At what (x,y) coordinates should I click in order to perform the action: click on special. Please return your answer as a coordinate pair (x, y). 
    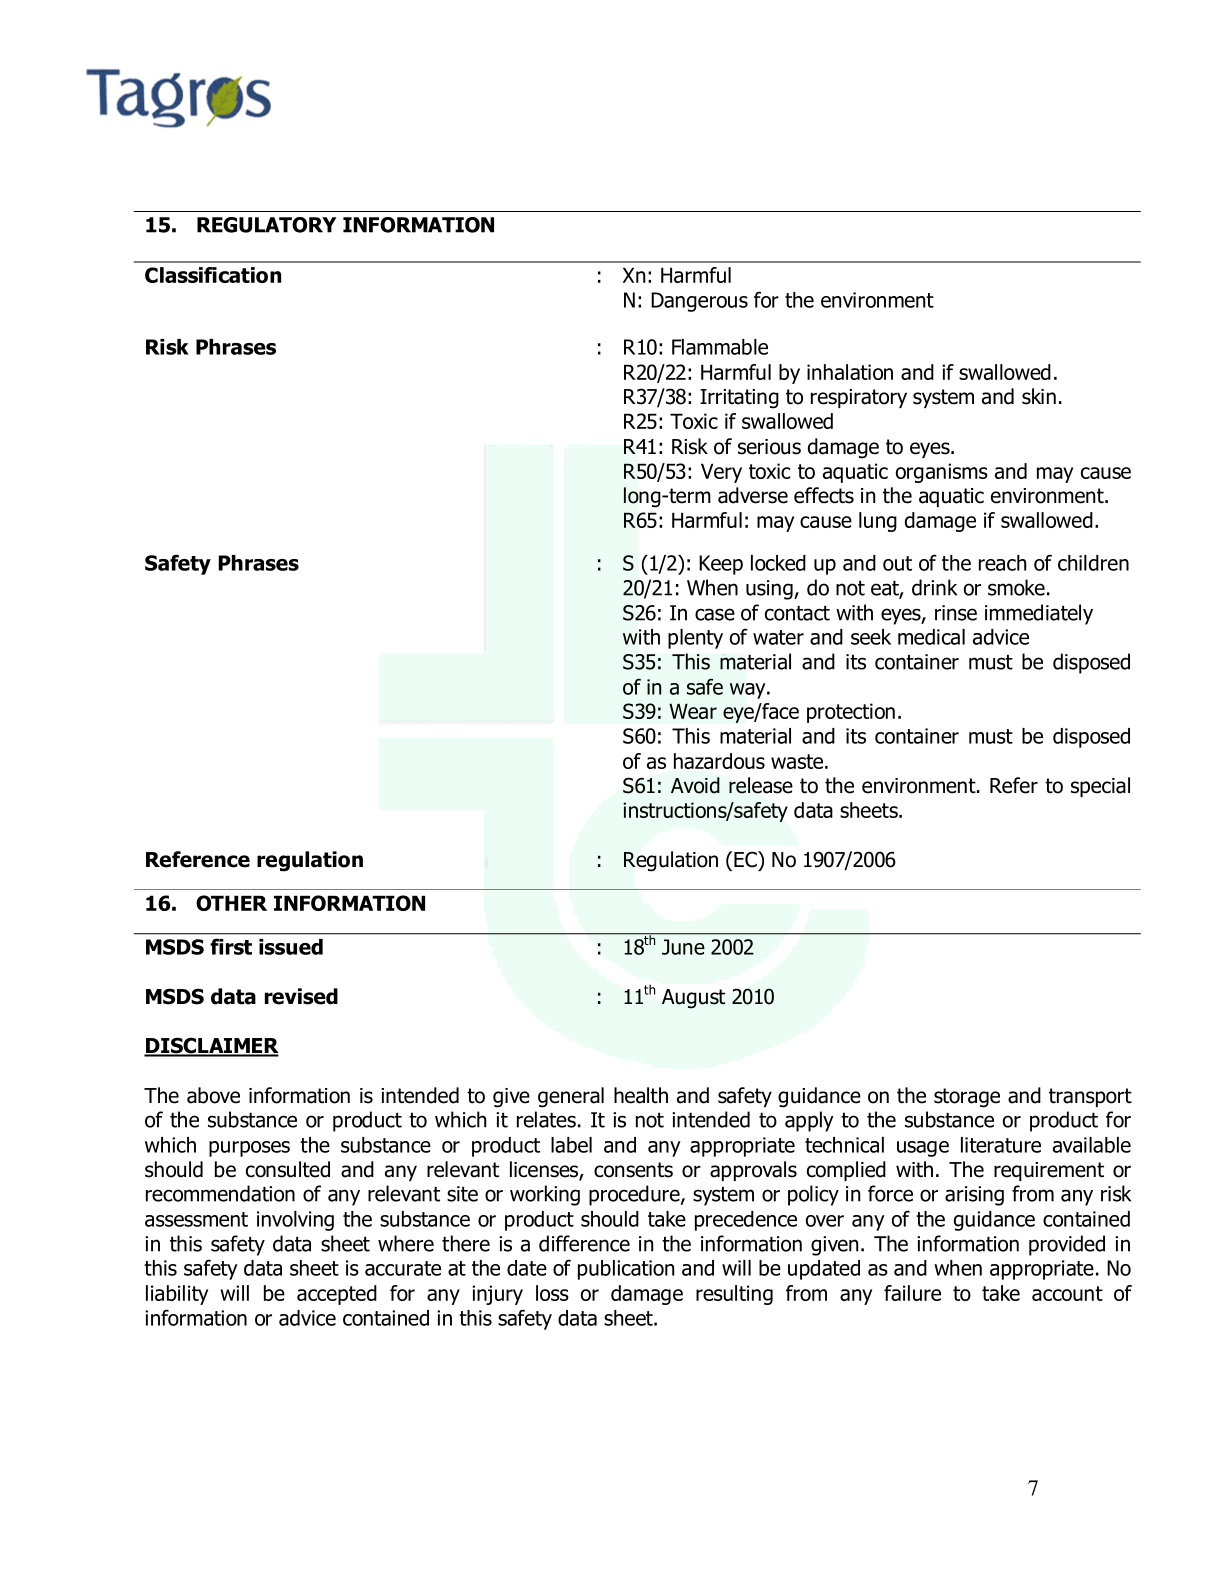
    Looking at the image, I should click on (1100, 787).
